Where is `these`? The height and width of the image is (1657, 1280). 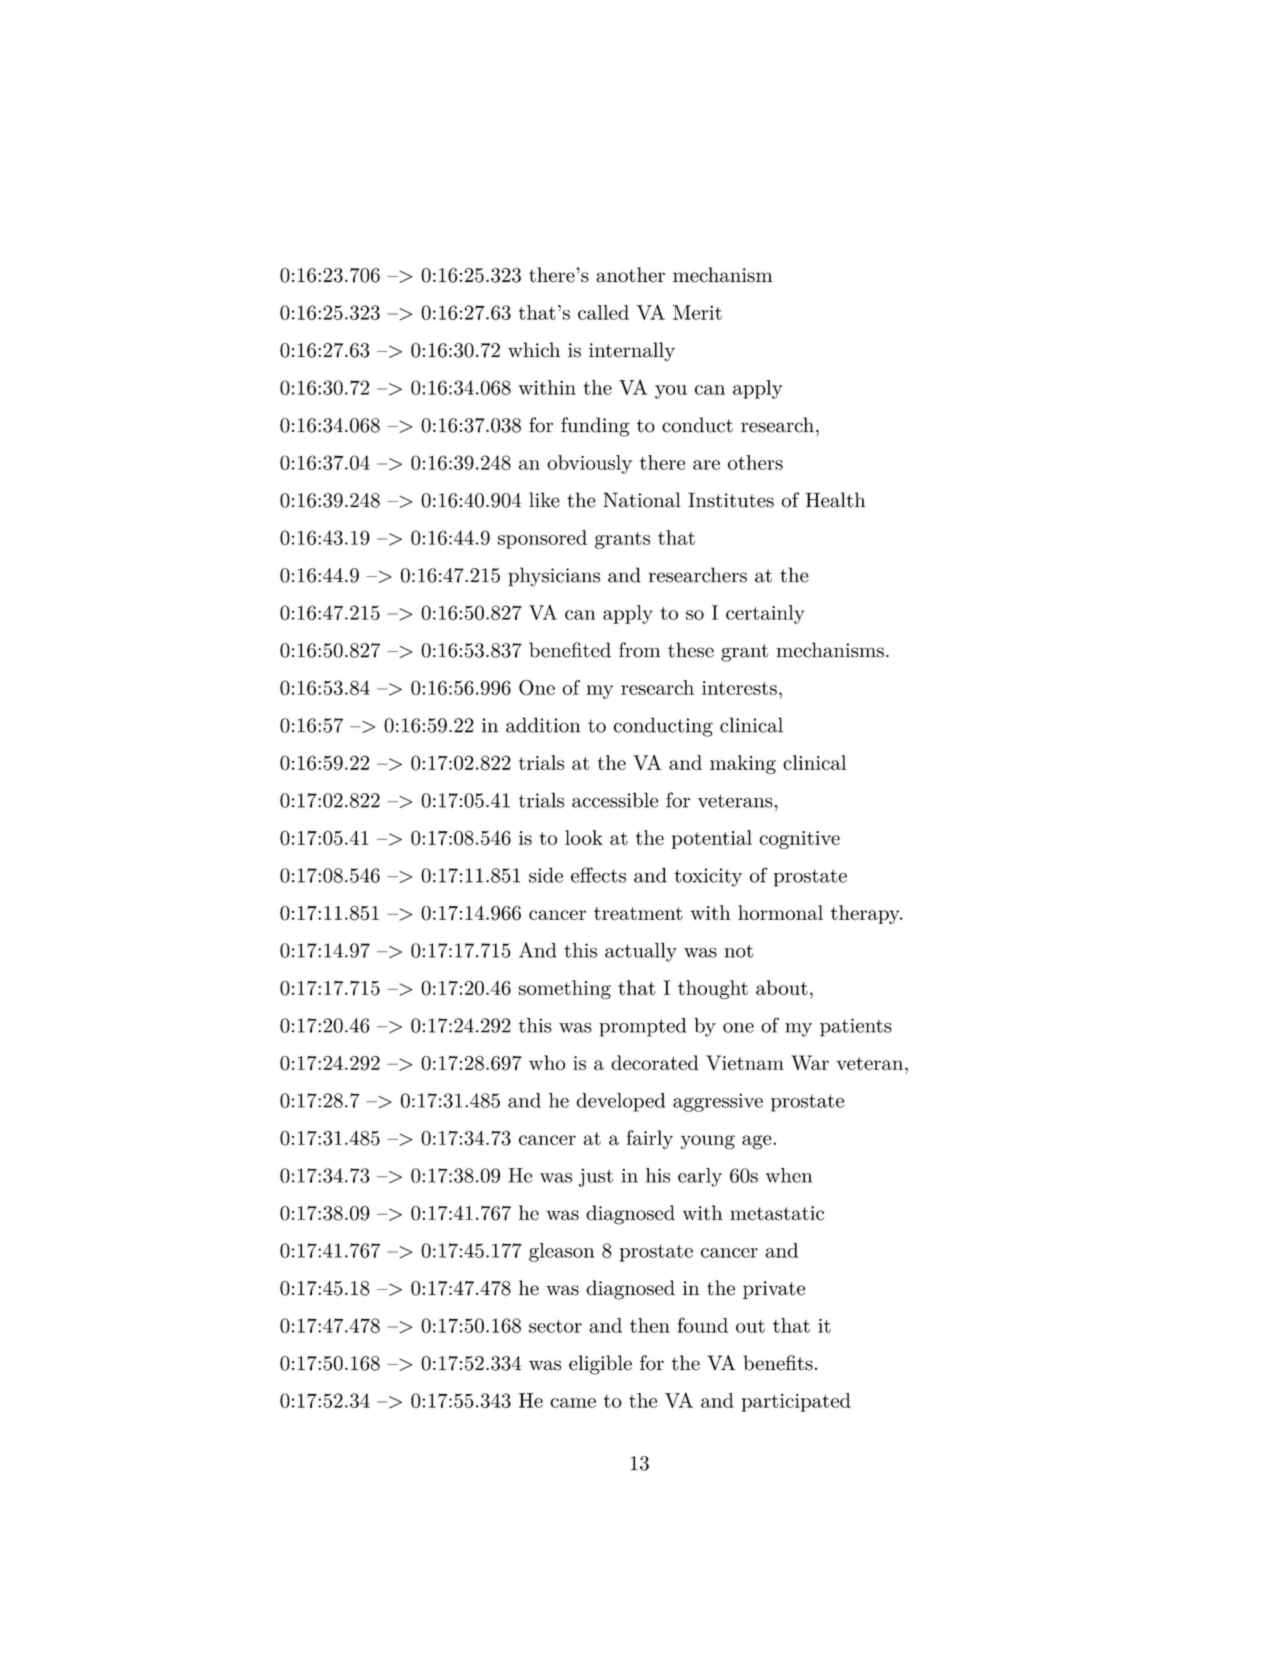
these is located at coordinates (691, 650).
